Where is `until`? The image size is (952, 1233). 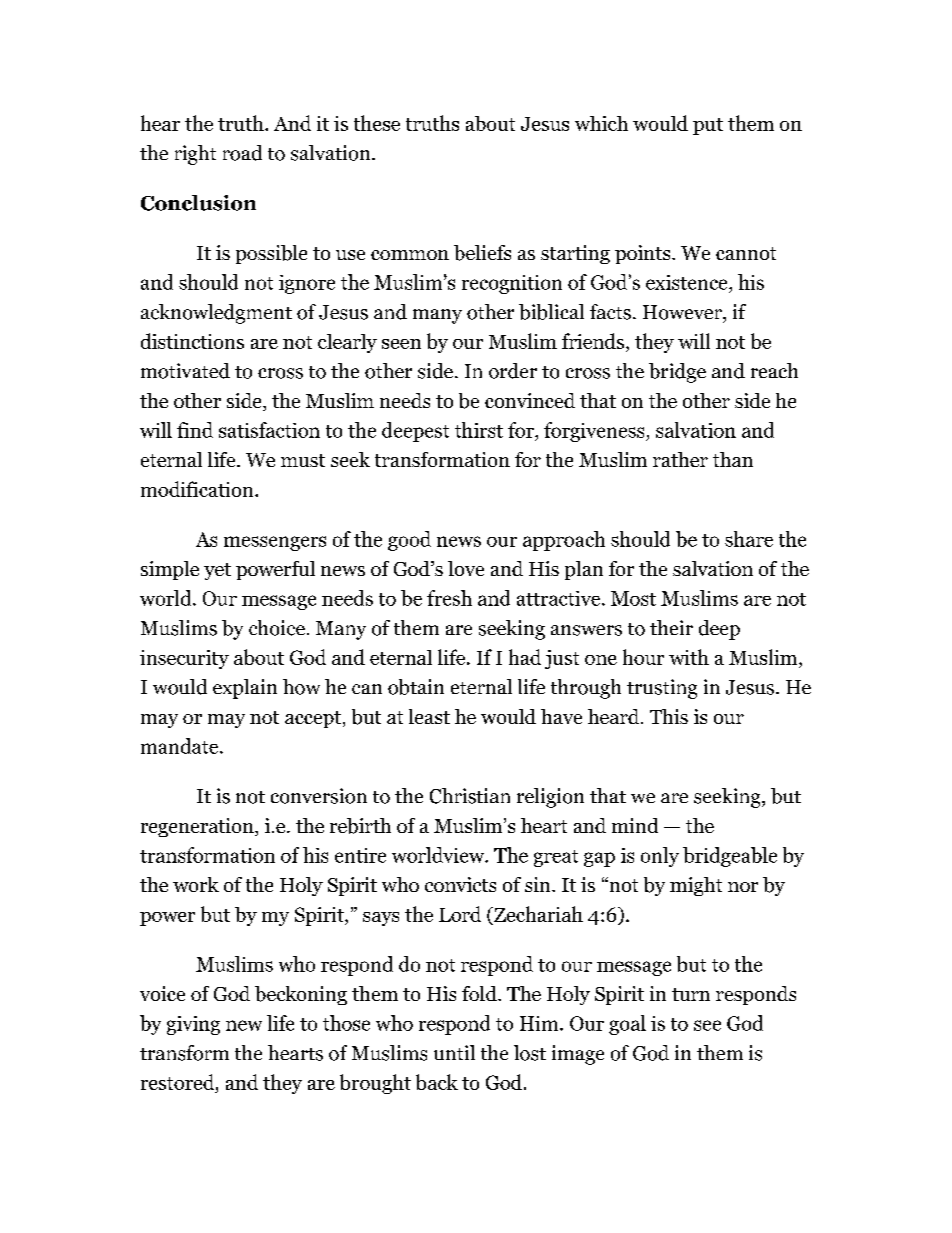 until is located at coordinates (454, 1052).
